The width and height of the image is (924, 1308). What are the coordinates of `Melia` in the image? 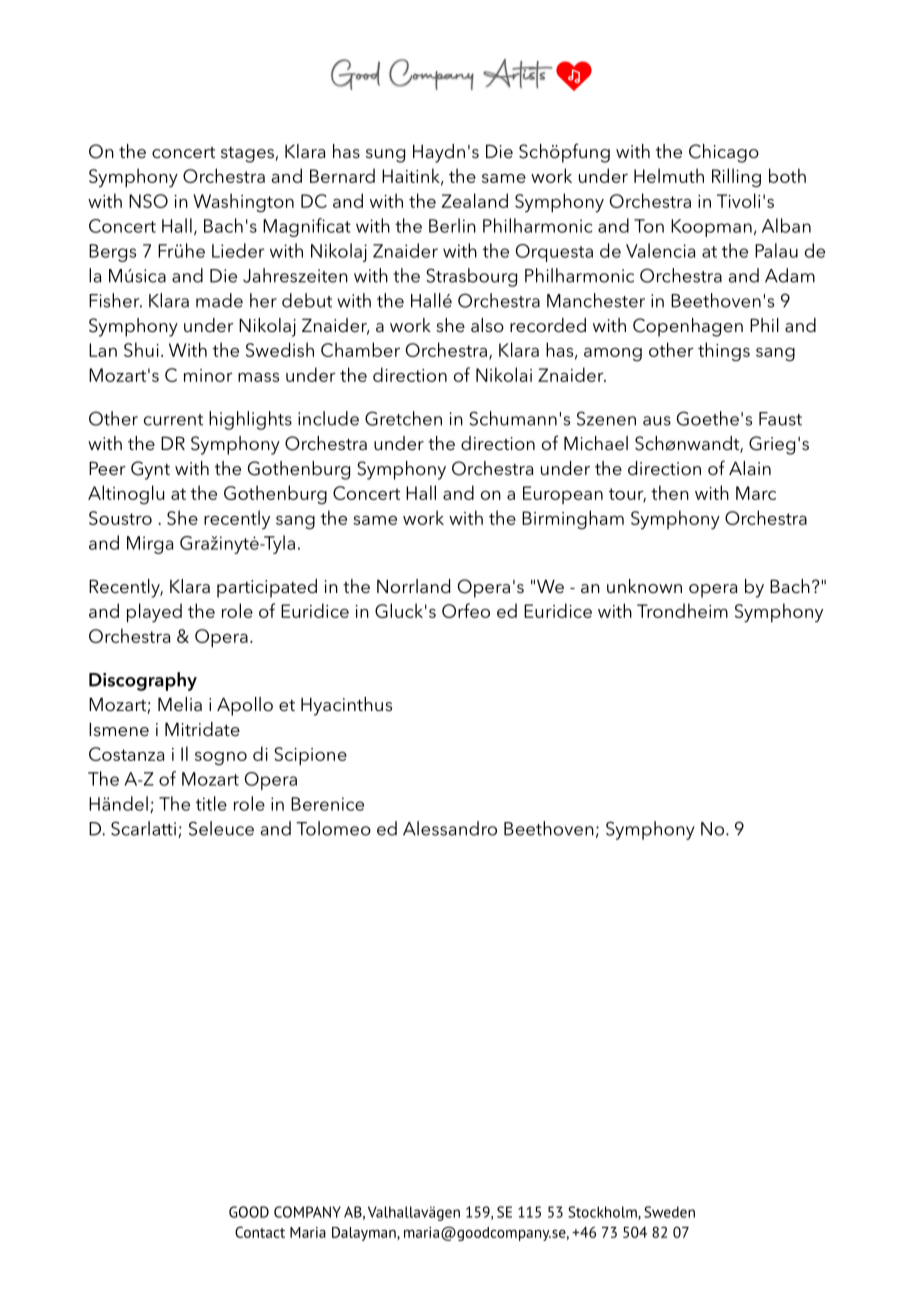 It's located at (180, 704).
